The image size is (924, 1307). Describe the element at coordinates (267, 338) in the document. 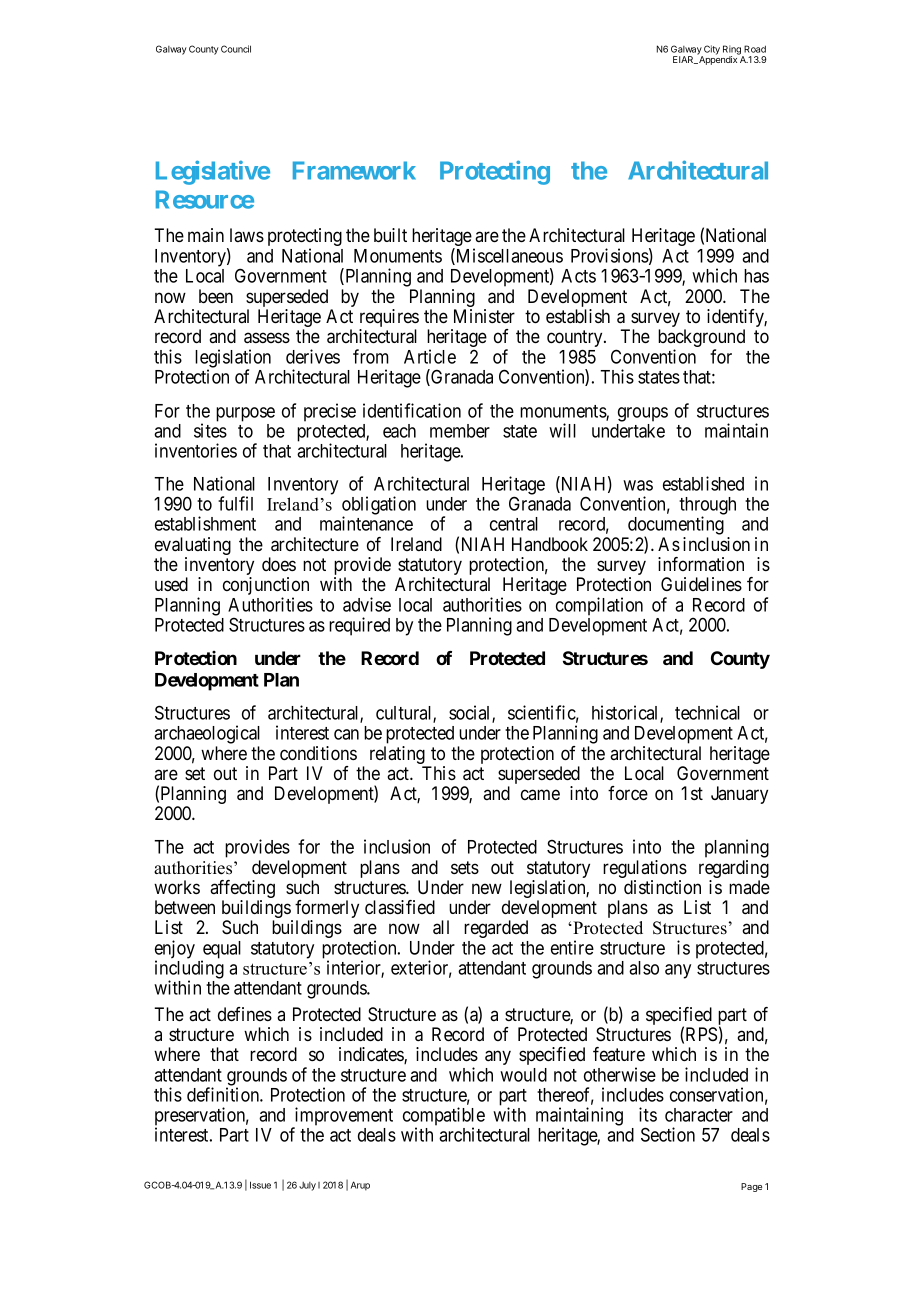

I see `assess` at that location.
